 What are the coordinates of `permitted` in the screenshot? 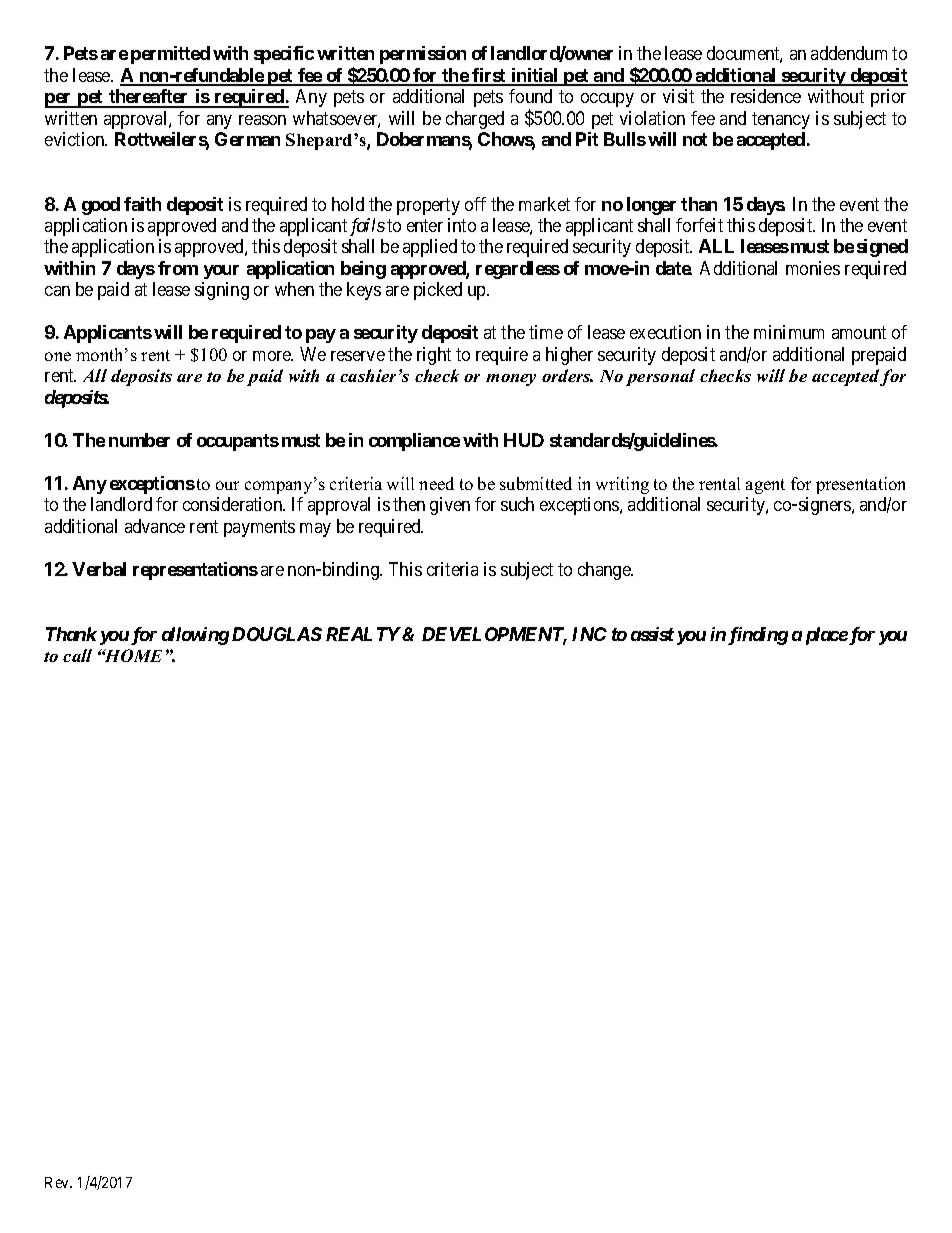 It's located at (170, 55).
